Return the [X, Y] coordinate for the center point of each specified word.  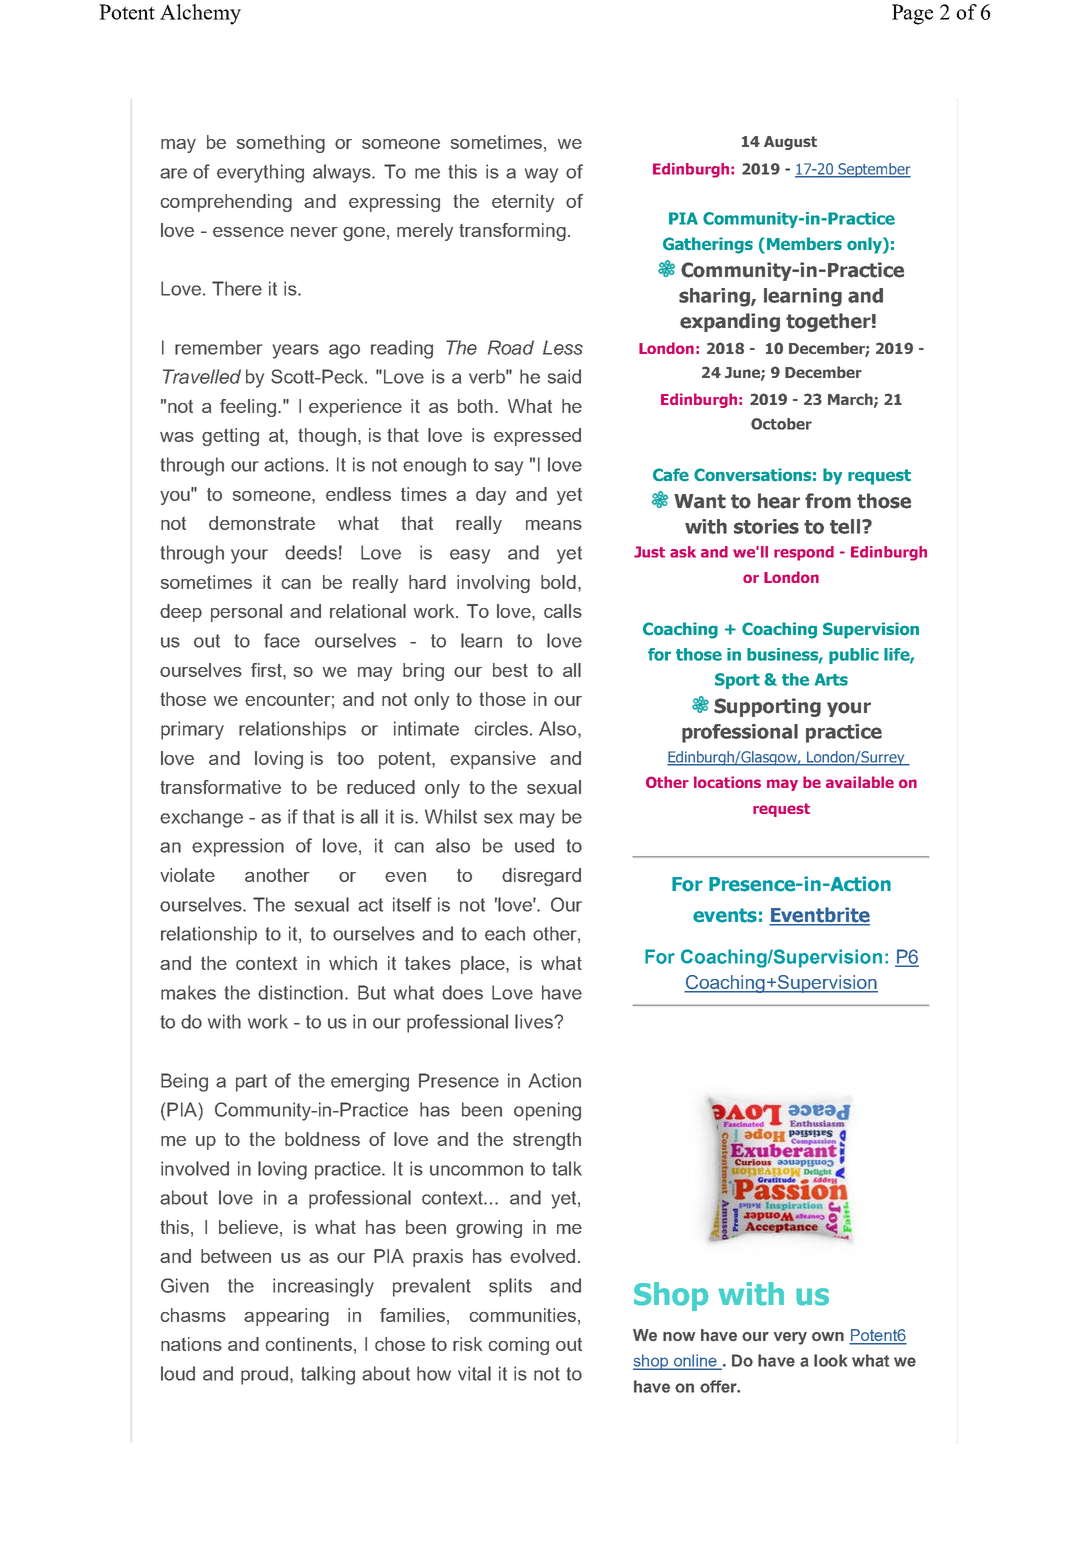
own [828, 1336]
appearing [286, 1317]
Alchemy [200, 14]
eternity [523, 203]
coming [518, 1346]
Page [912, 14]
